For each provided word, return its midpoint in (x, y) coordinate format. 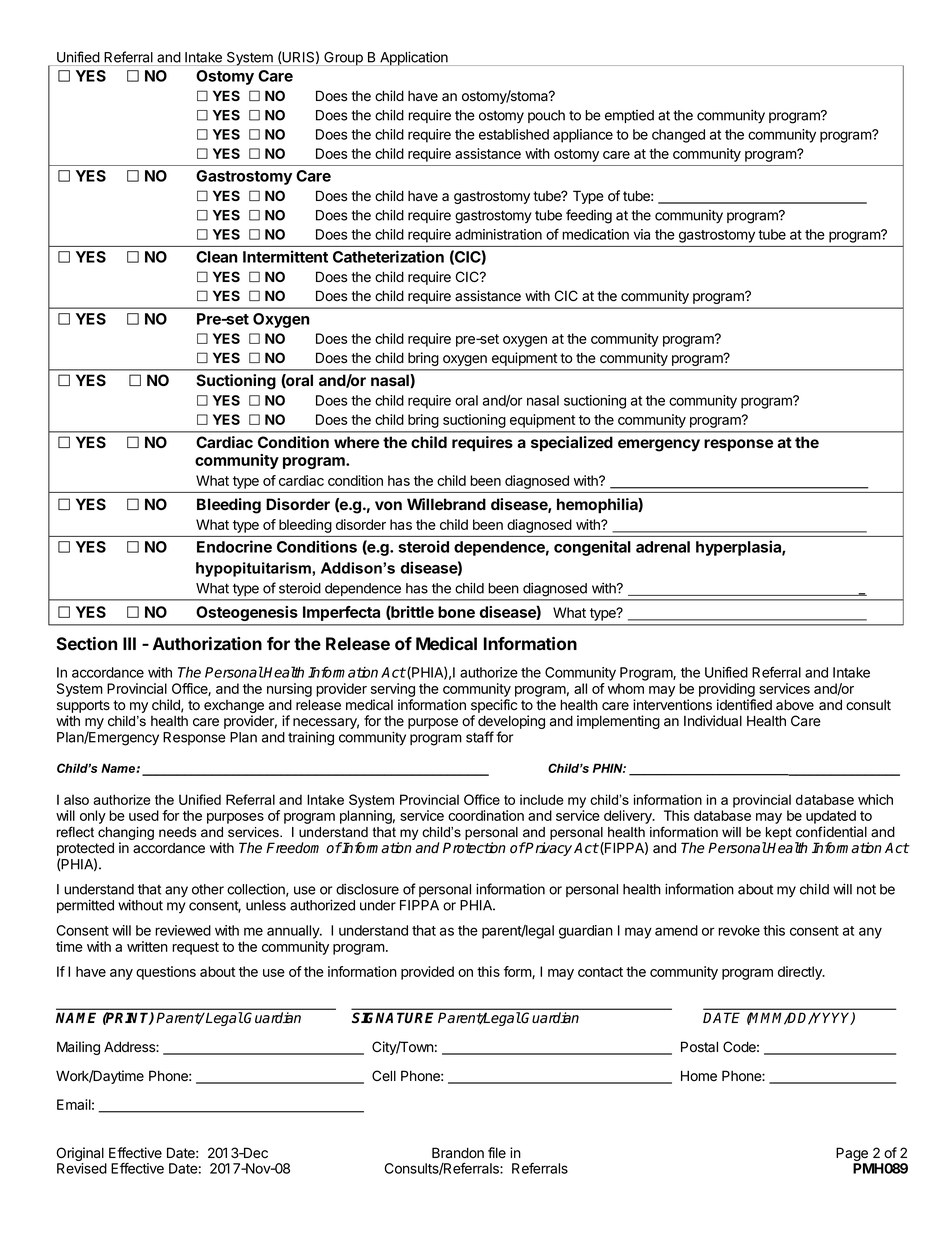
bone (456, 612)
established (514, 134)
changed (678, 136)
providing (727, 690)
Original (81, 1155)
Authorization (207, 643)
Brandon (458, 1153)
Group (343, 59)
